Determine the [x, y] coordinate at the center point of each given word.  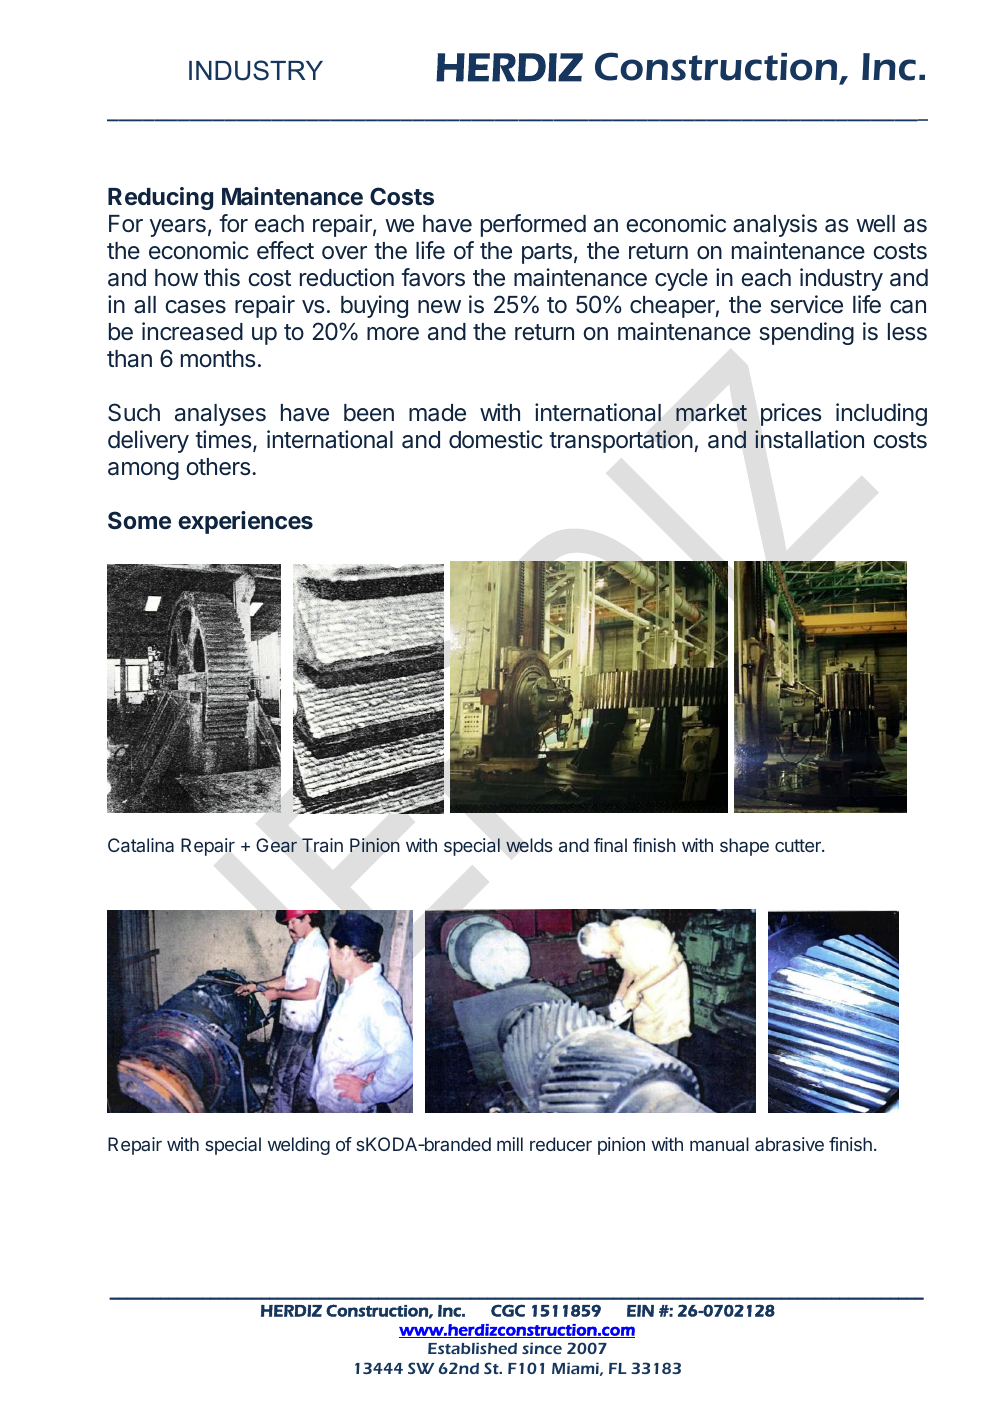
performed [533, 225]
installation [809, 439]
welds [529, 845]
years [178, 228]
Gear [276, 845]
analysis [775, 225]
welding [299, 1146]
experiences [245, 522]
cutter [799, 845]
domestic [496, 439]
